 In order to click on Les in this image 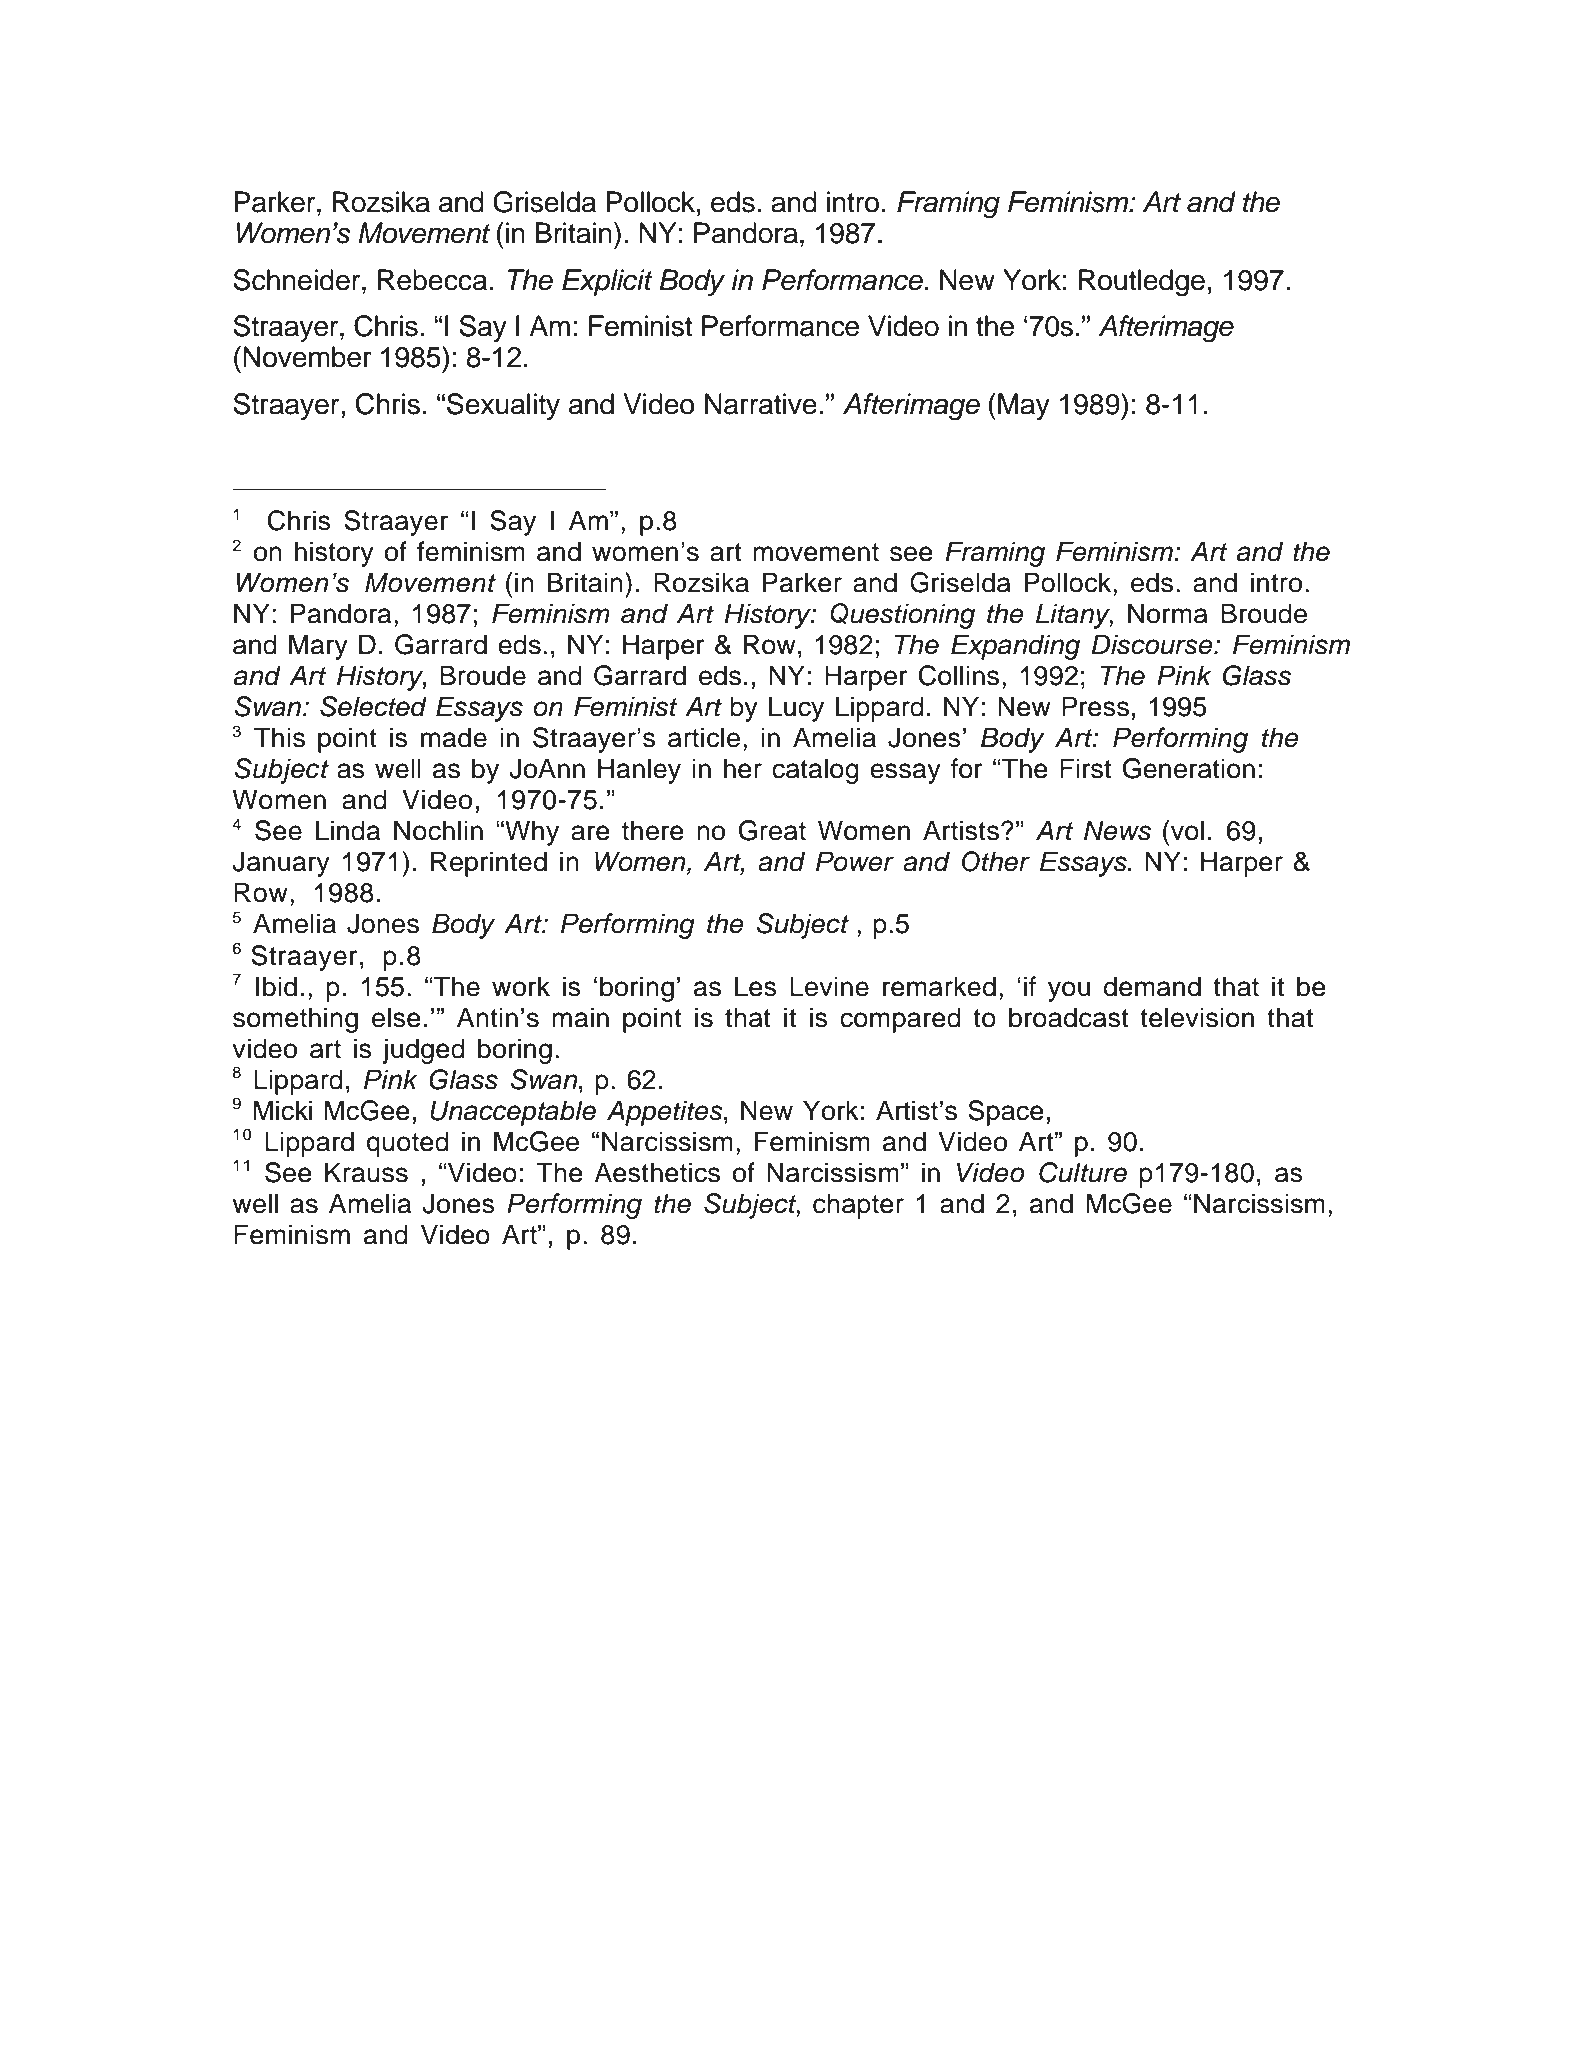, I will do `click(756, 986)`.
